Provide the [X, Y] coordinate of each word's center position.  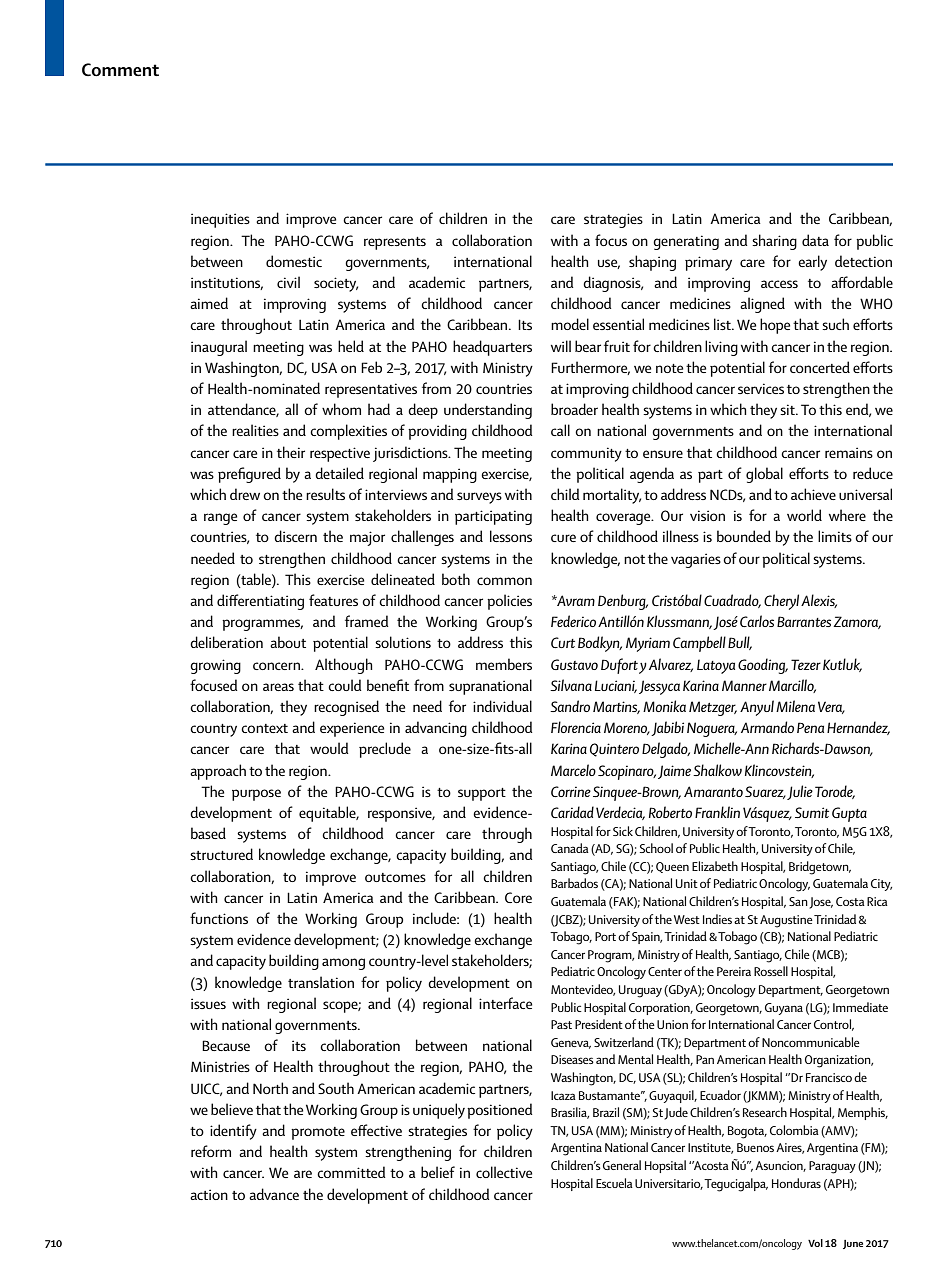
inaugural [219, 348]
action [209, 1194]
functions [219, 918]
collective [504, 1172]
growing [215, 666]
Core [518, 897]
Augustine [786, 921]
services [761, 388]
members [504, 664]
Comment [120, 70]
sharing [774, 242]
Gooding [763, 666]
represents [395, 243]
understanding [488, 411]
